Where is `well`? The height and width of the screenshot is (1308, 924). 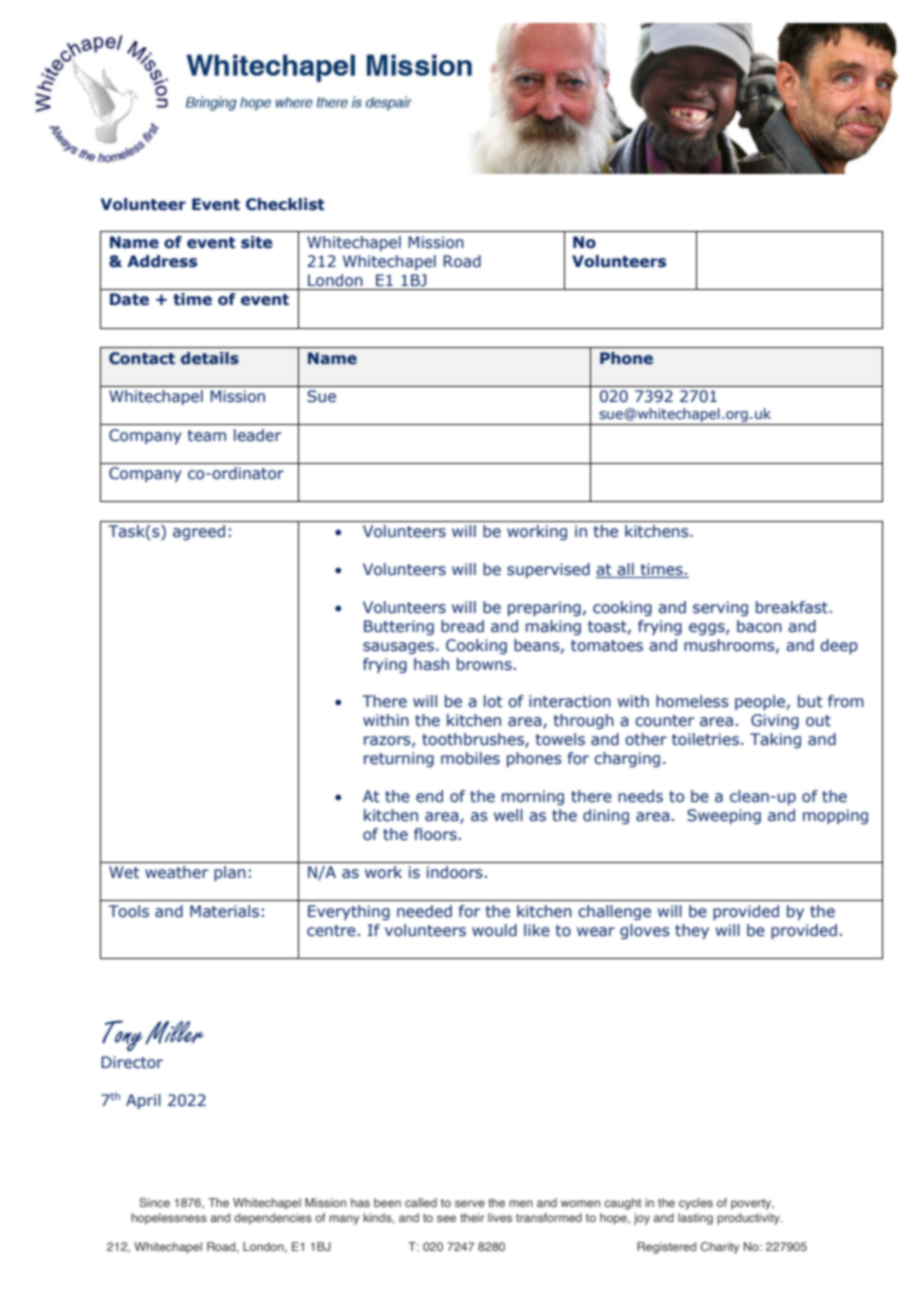 well is located at coordinates (508, 815).
